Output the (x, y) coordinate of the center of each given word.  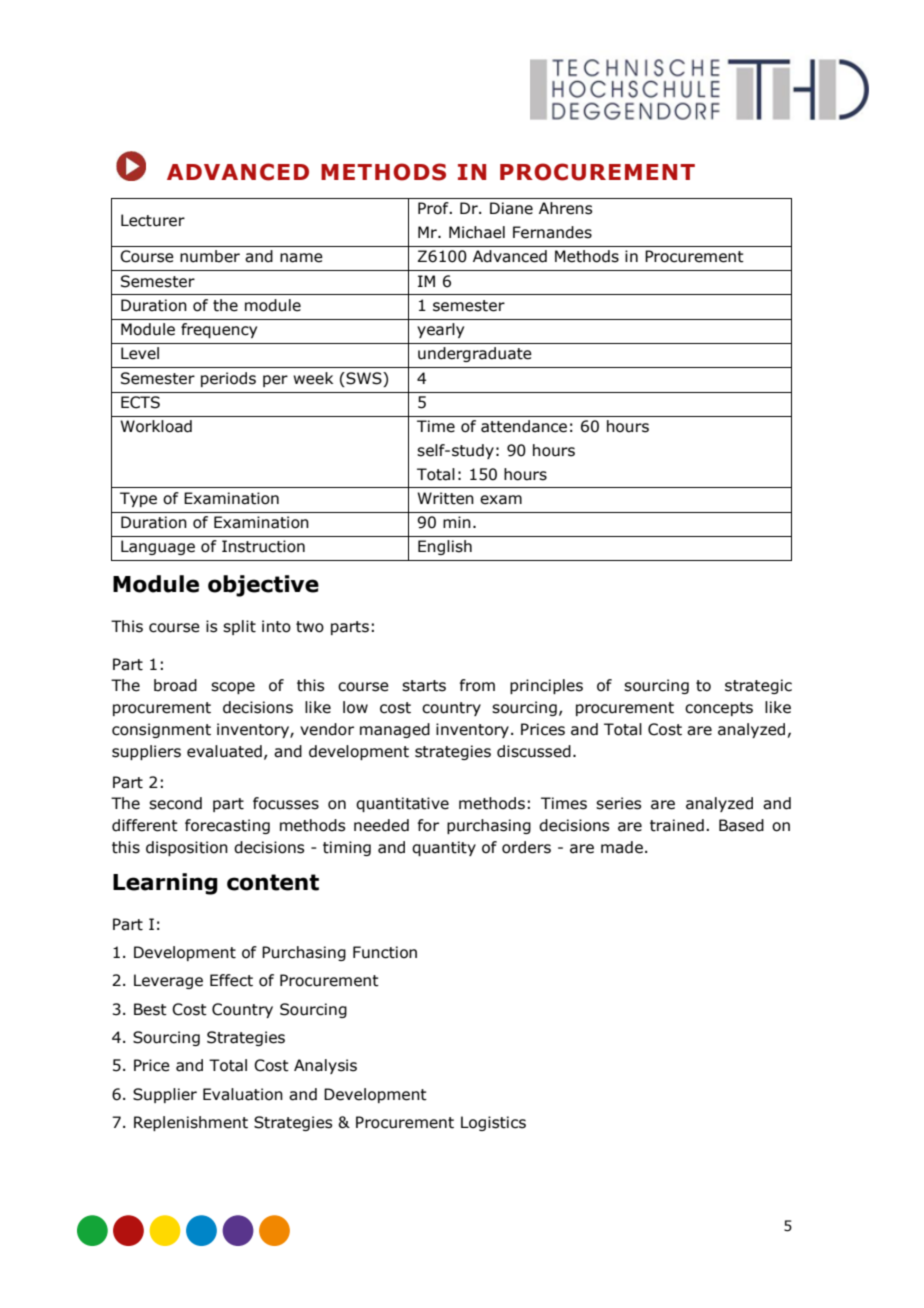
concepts (719, 709)
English (445, 547)
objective (263, 586)
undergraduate (475, 354)
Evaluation (243, 1094)
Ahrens (565, 208)
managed (395, 730)
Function (385, 952)
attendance (524, 426)
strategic (758, 686)
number (210, 256)
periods (228, 379)
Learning (165, 884)
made (622, 847)
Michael (477, 232)
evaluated (224, 751)
